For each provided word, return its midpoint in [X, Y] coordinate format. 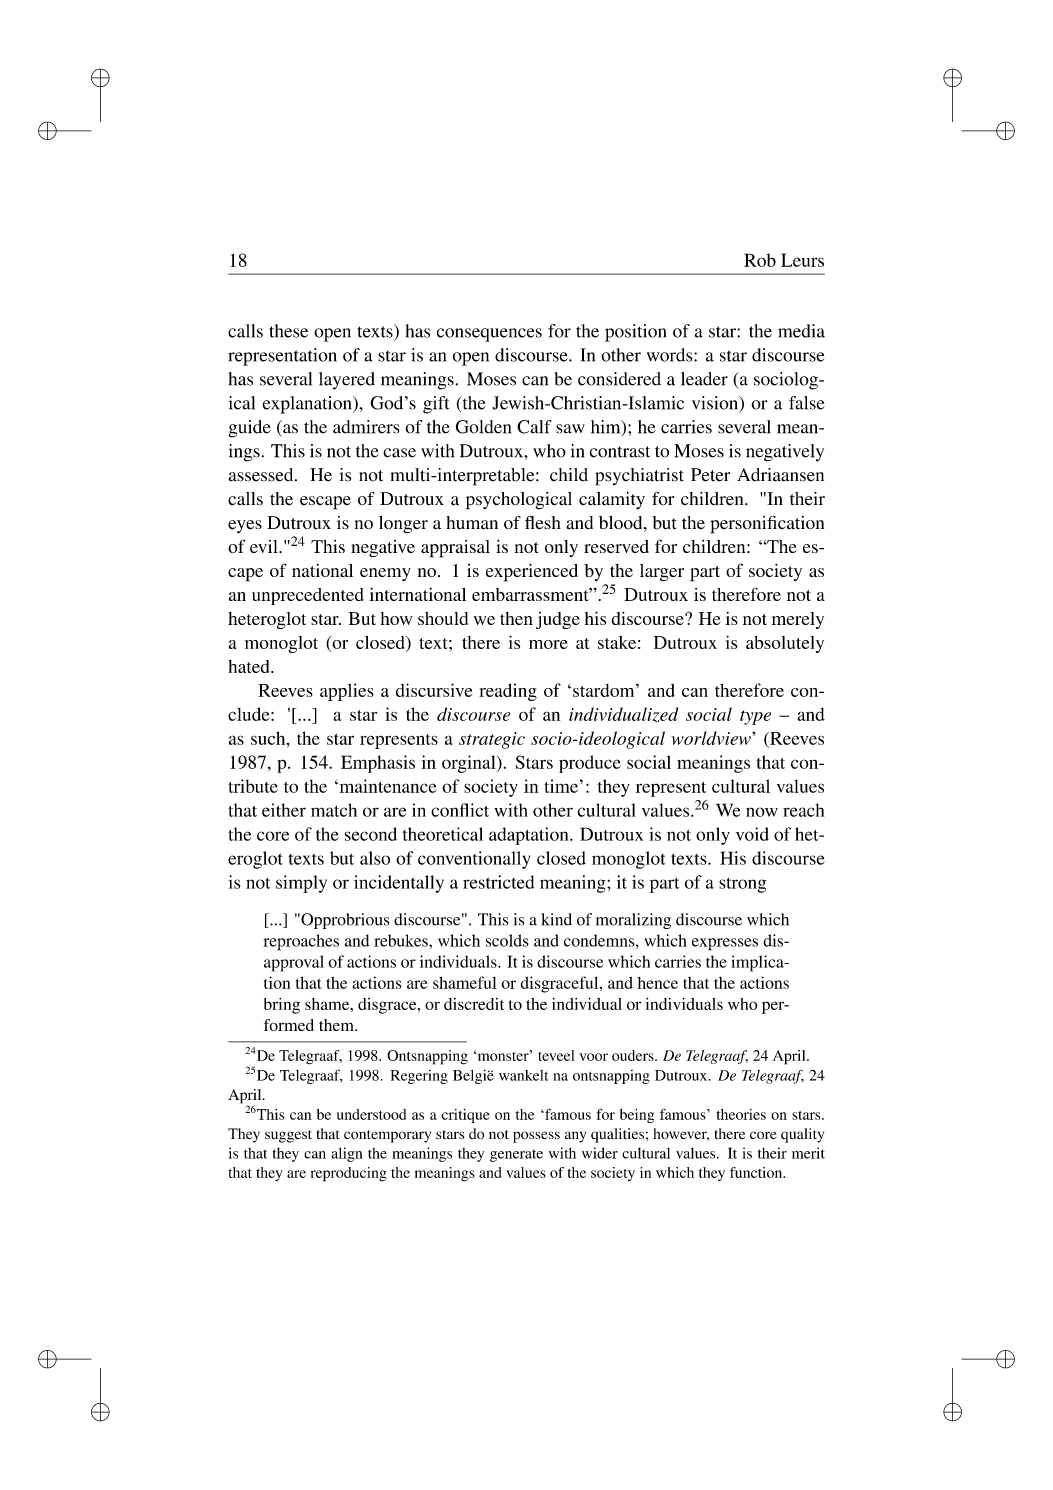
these [288, 331]
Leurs [802, 260]
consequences [489, 335]
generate [516, 1155]
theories [741, 1114]
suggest [288, 1136]
